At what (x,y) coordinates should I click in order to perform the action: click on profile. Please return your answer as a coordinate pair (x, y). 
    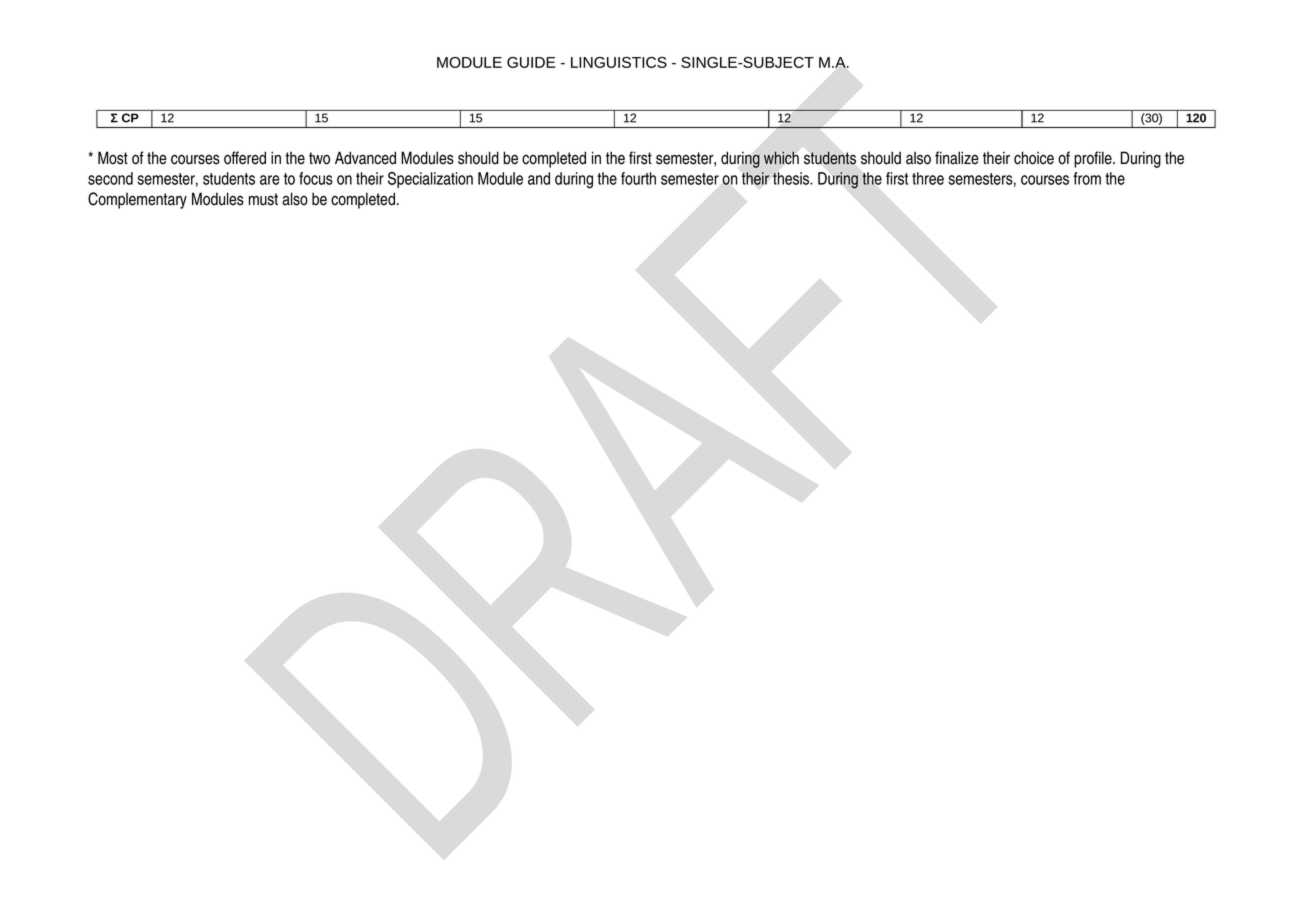
    Looking at the image, I should click on (1094, 159).
